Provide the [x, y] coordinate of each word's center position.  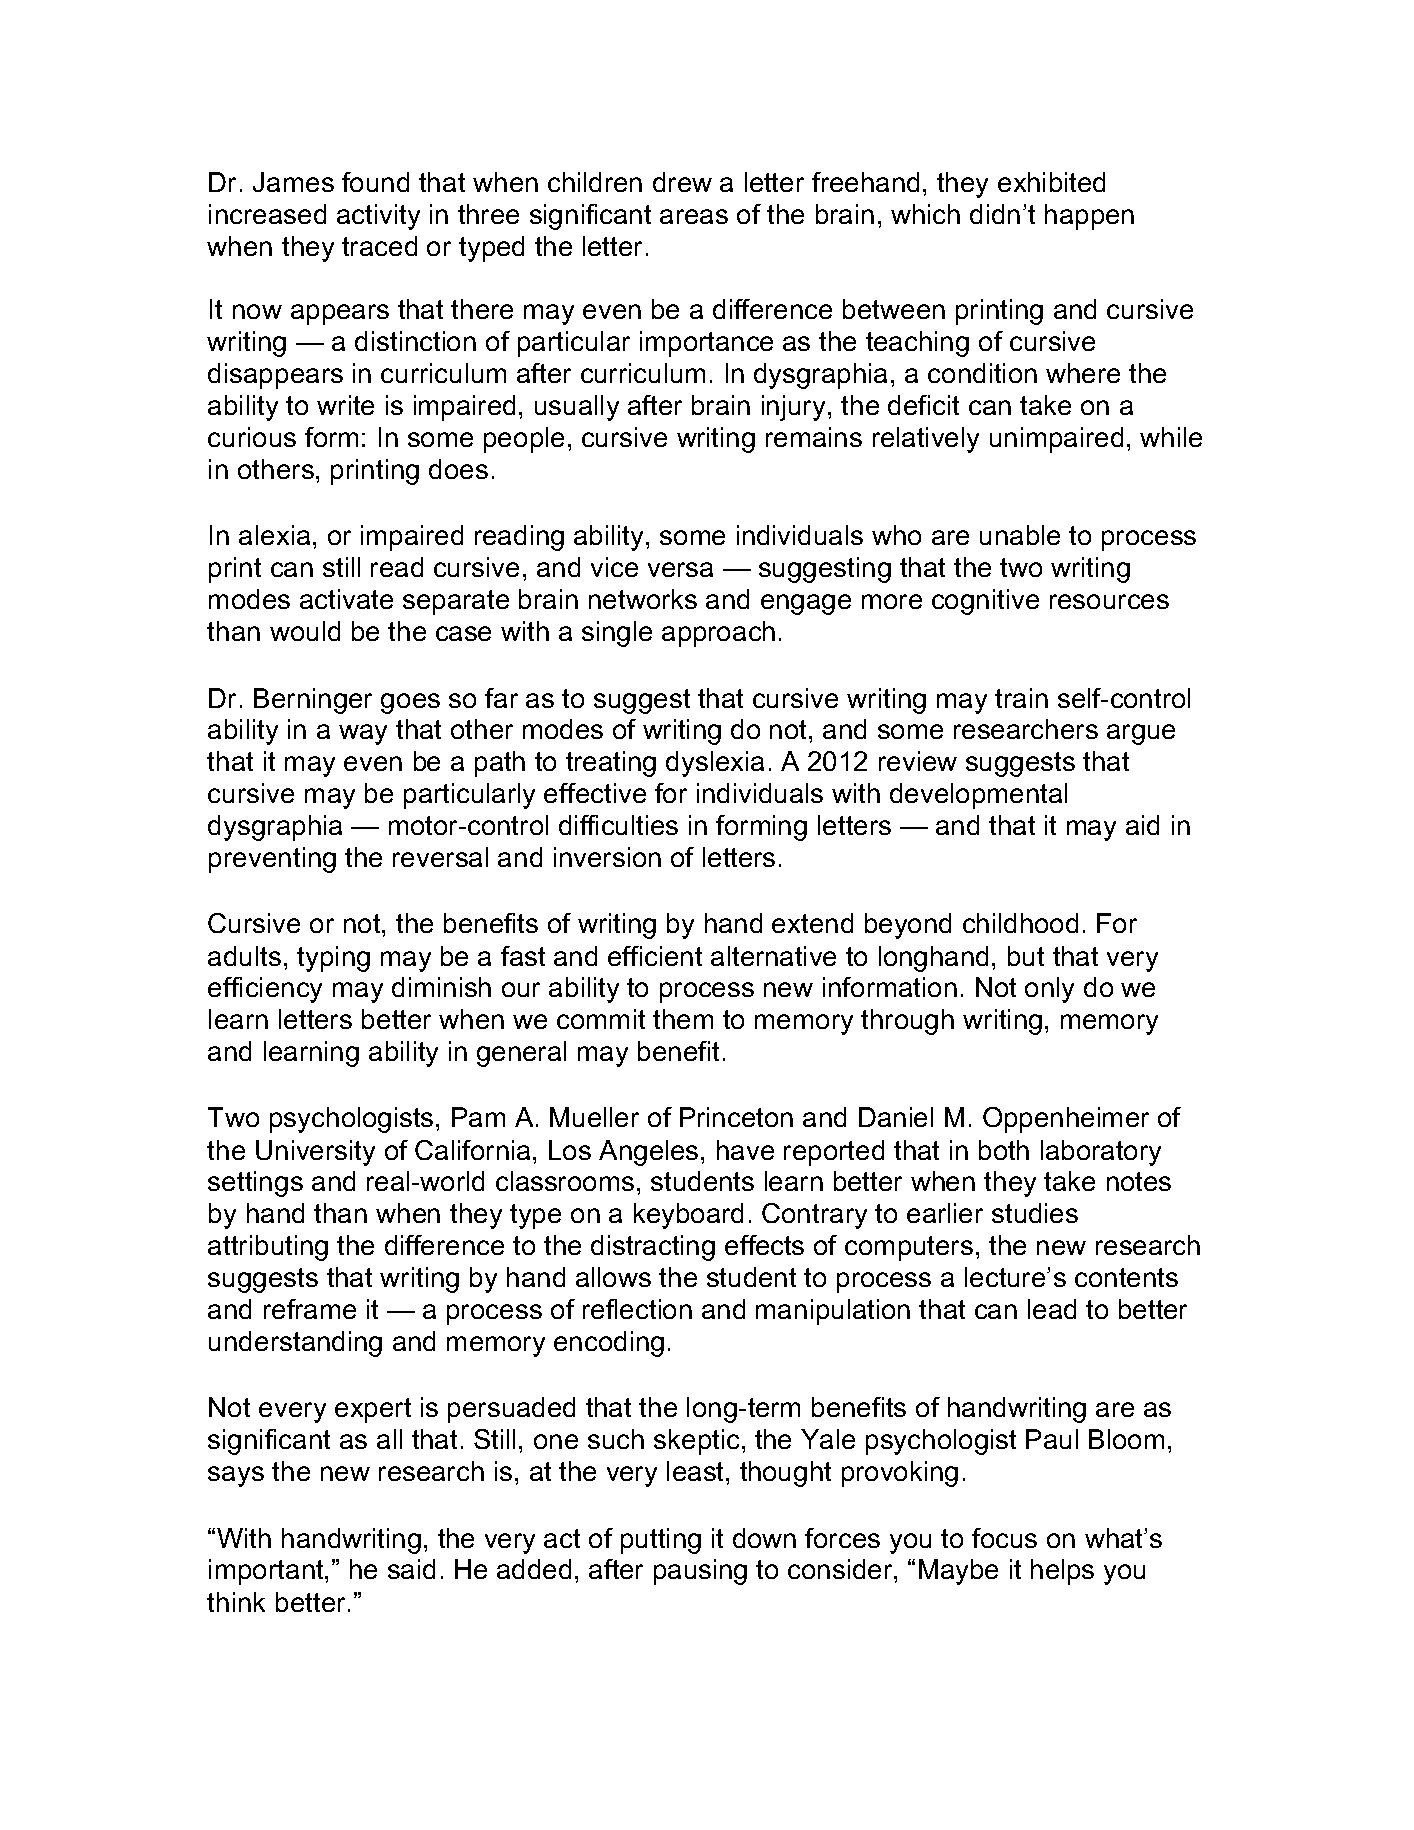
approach [718, 634]
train [1021, 698]
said [411, 1569]
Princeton [736, 1117]
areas [694, 216]
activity [378, 217]
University [315, 1153]
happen [1089, 217]
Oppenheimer [1066, 1120]
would [305, 631]
